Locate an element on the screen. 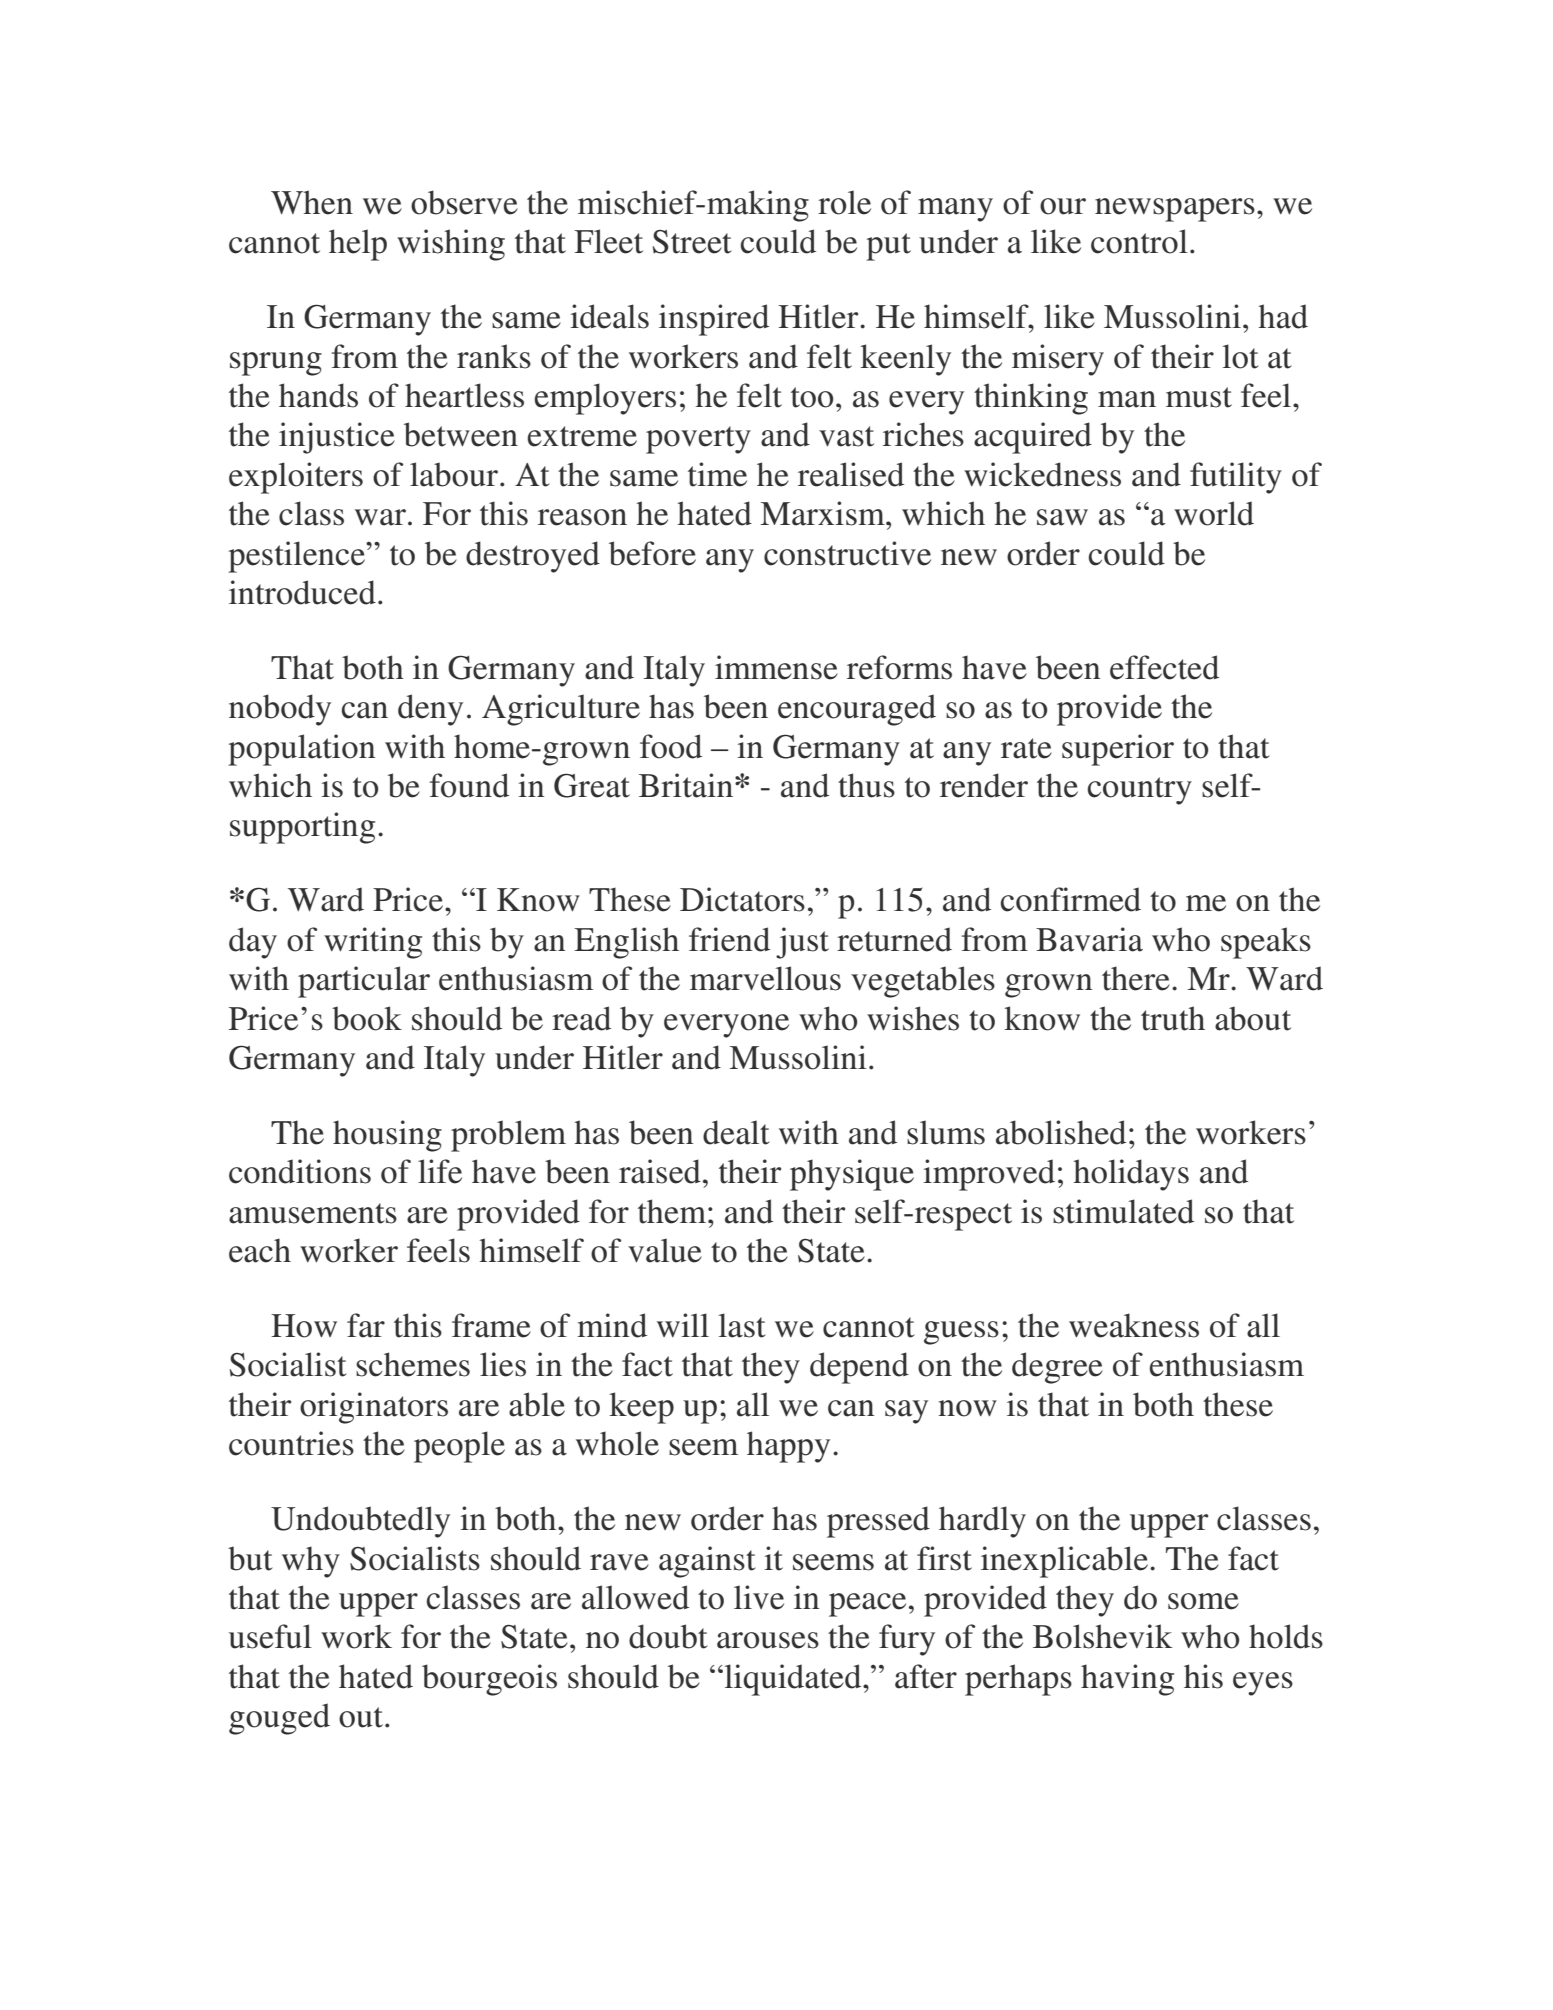 This screenshot has height=2010, width=1553. gouged is located at coordinates (279, 1719).
